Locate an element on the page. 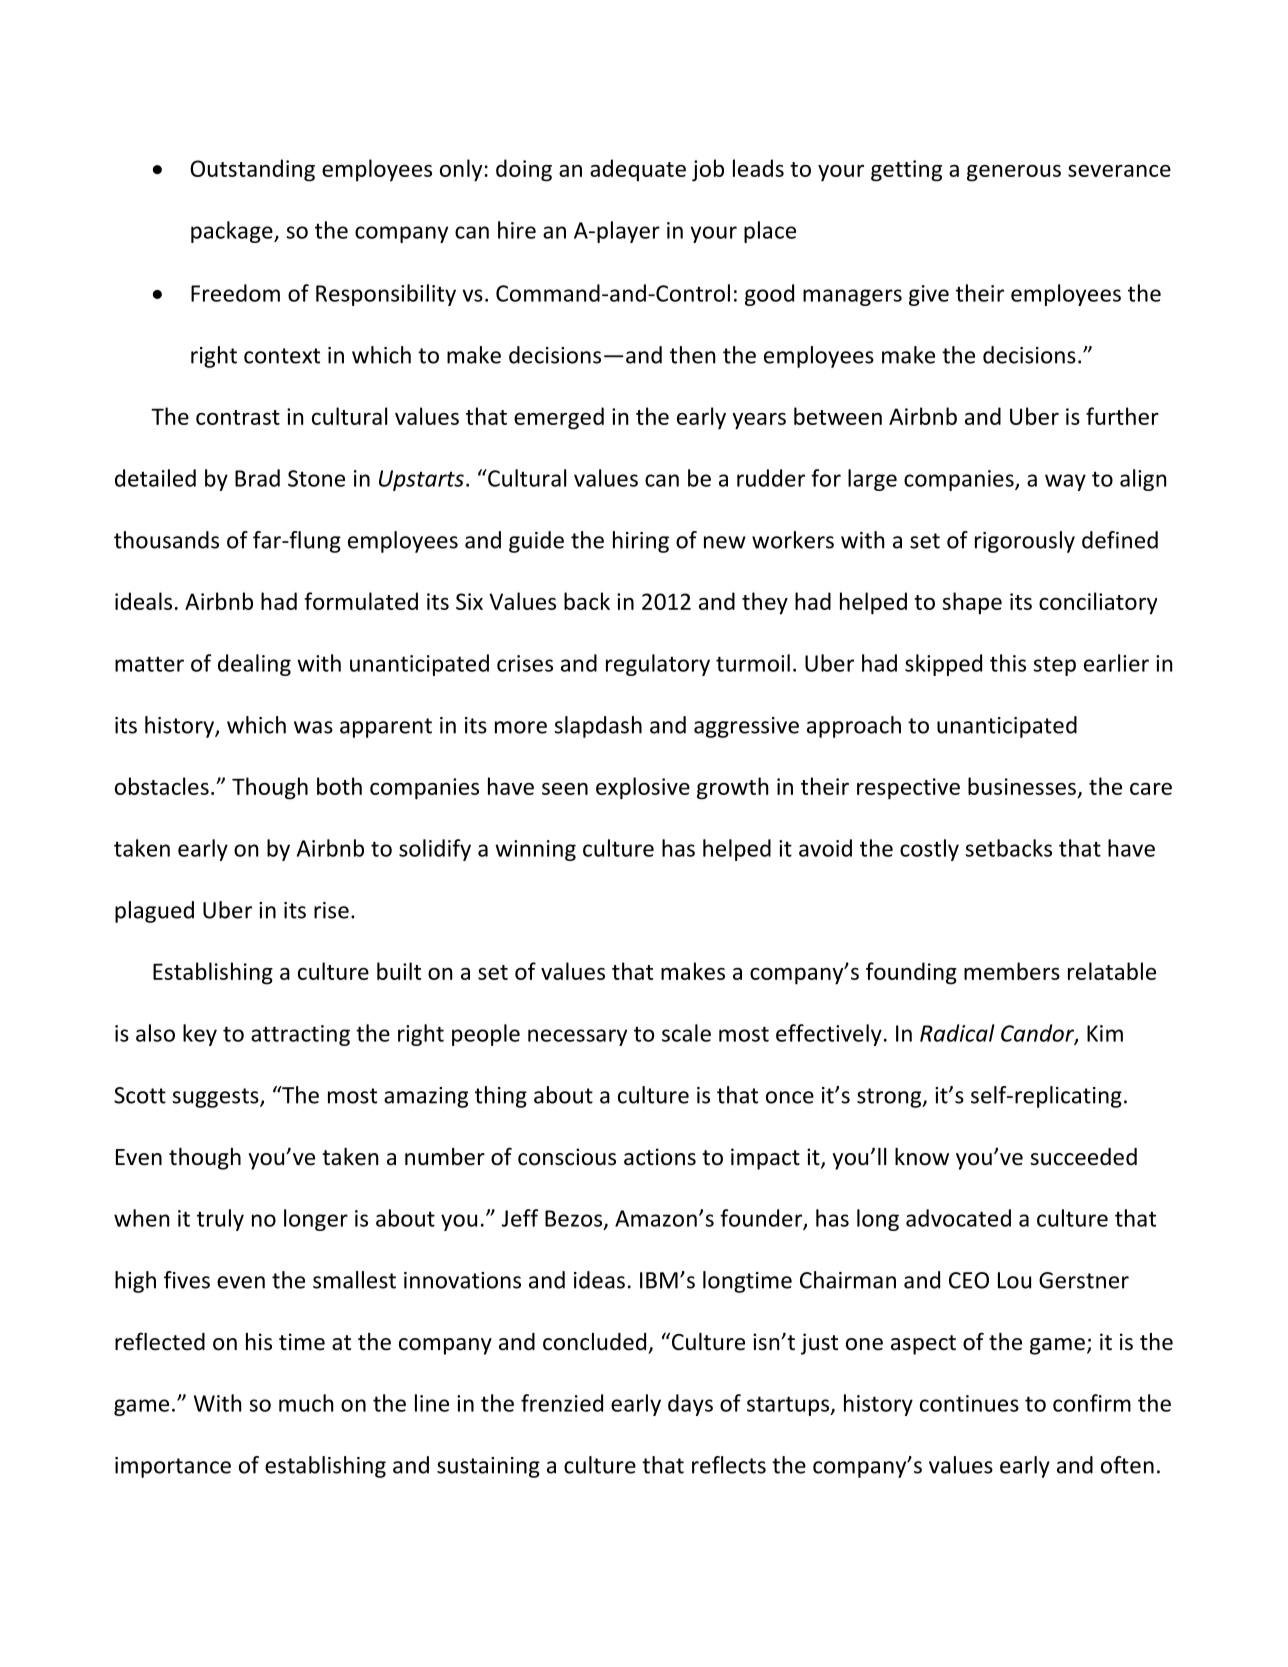 The image size is (1288, 1667). both is located at coordinates (339, 786).
